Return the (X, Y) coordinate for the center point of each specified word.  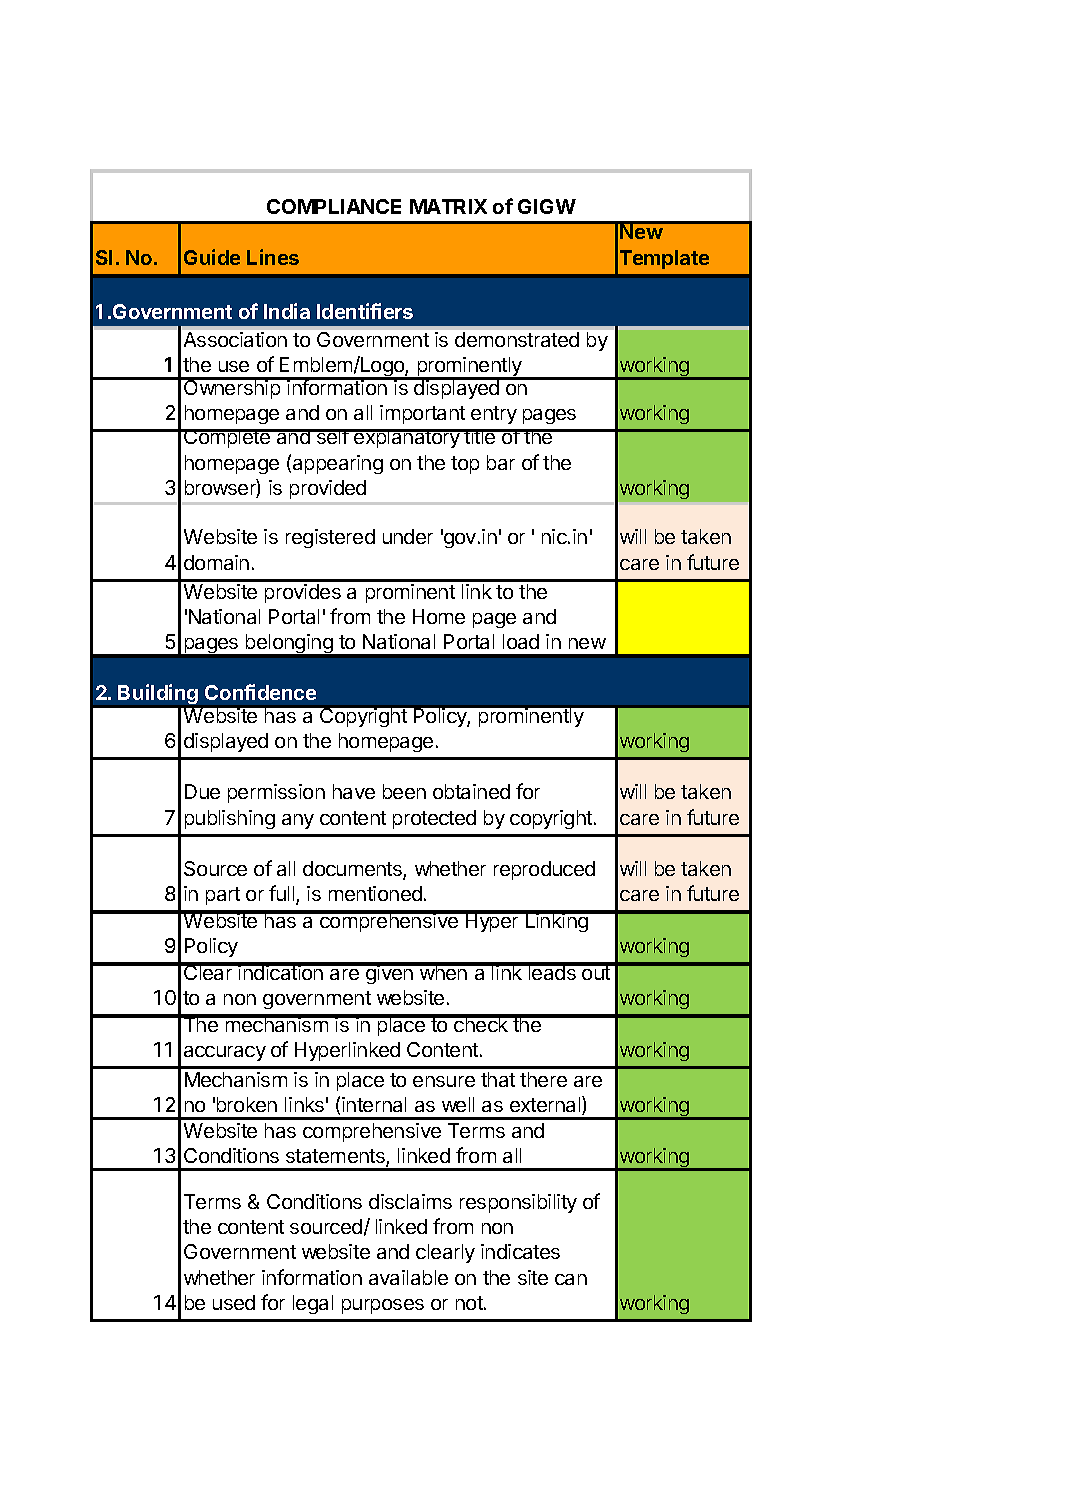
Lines (273, 257)
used (234, 1302)
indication (281, 971)
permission (276, 793)
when (443, 971)
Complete (227, 438)
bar (501, 462)
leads (552, 971)
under (408, 536)
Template (664, 259)
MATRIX (448, 206)
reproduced (544, 870)
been (404, 791)
